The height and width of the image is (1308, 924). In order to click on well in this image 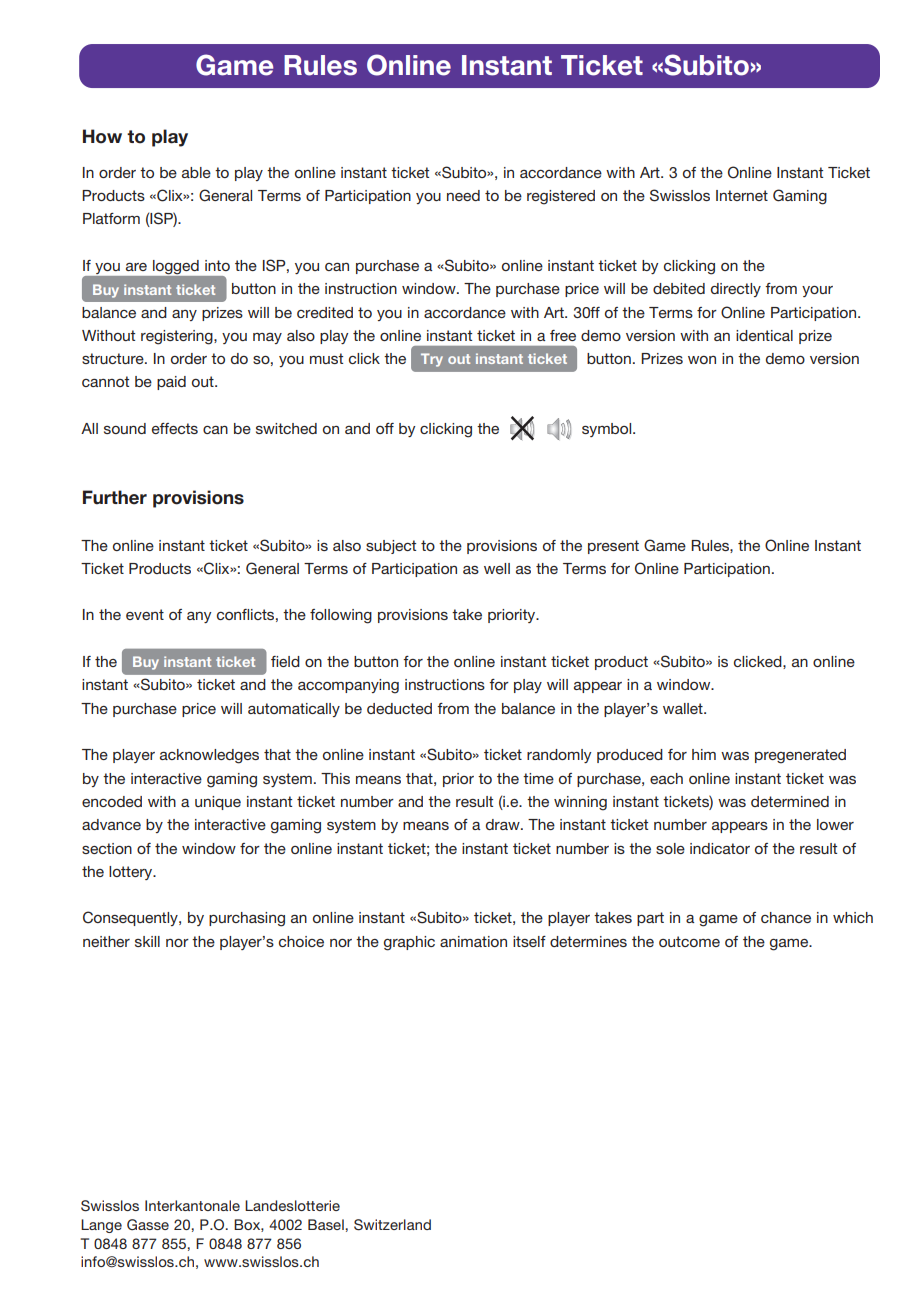, I will do `click(497, 568)`.
